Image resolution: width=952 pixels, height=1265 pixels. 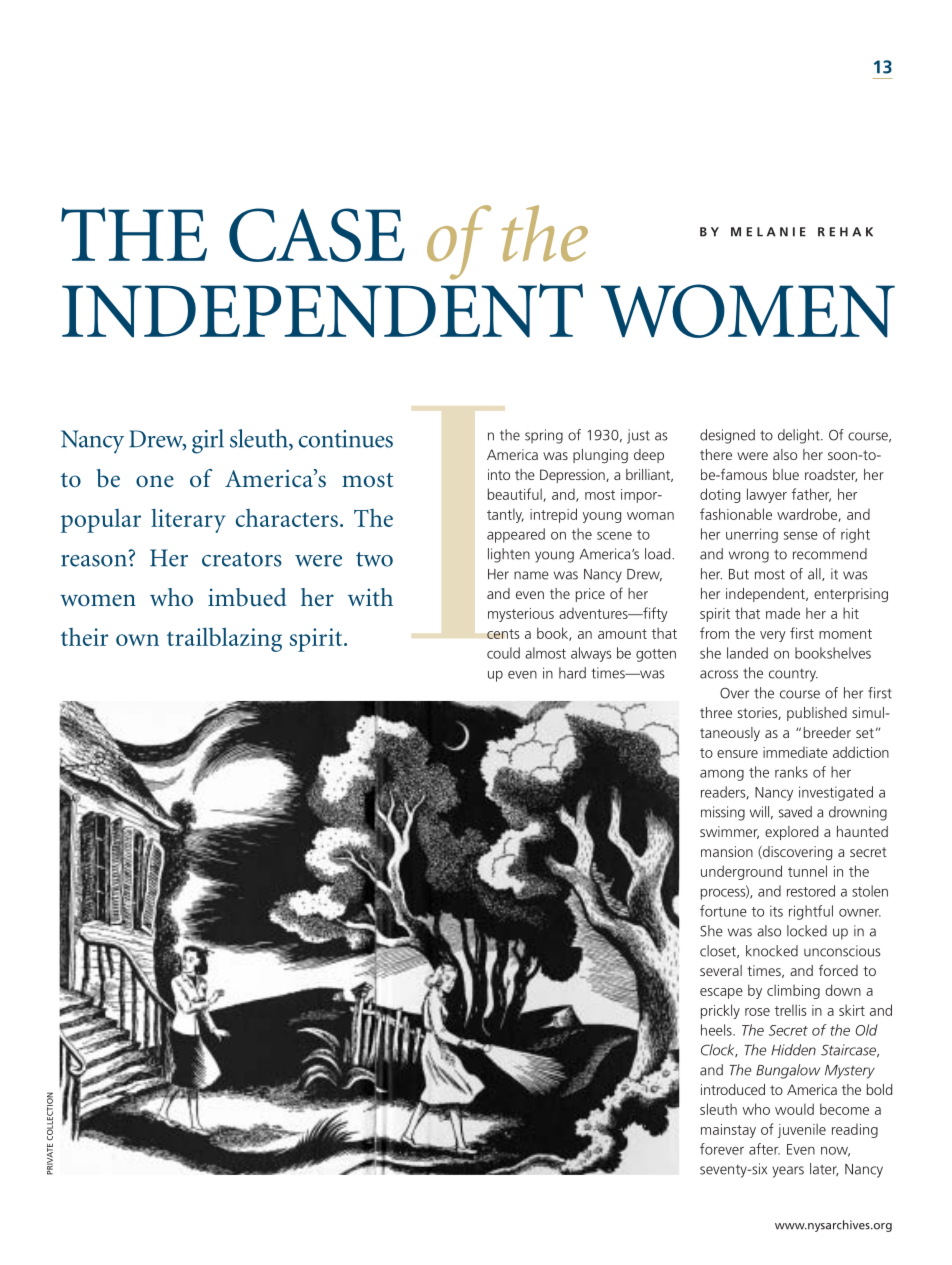 What do you see at coordinates (722, 1149) in the screenshot?
I see `forever` at bounding box center [722, 1149].
